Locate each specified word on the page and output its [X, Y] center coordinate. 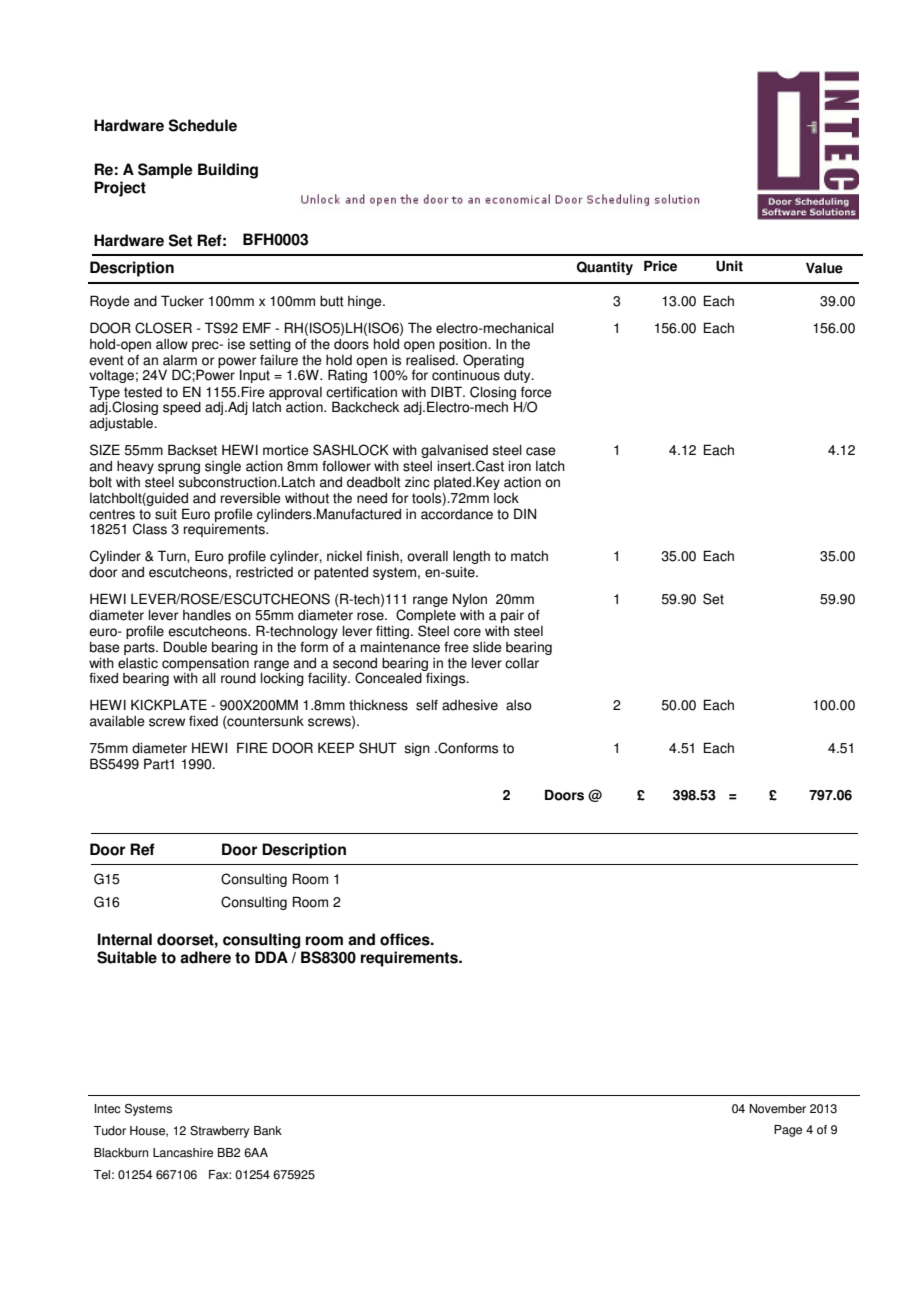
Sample [165, 171]
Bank [268, 1131]
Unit [729, 266]
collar [522, 663]
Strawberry [219, 1132]
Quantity [605, 268]
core [467, 632]
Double [185, 647]
